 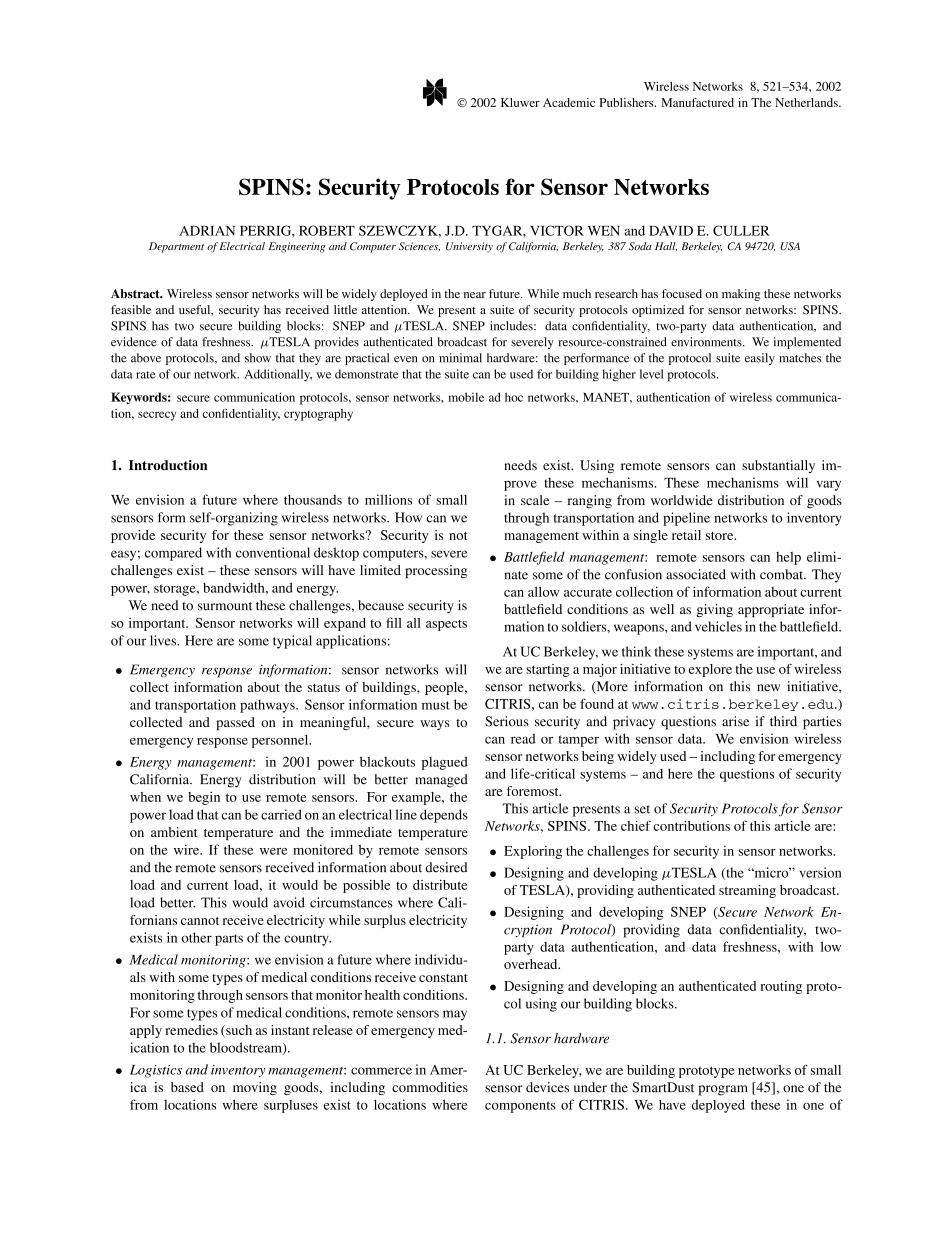 I want to click on aspects, so click(x=446, y=625).
